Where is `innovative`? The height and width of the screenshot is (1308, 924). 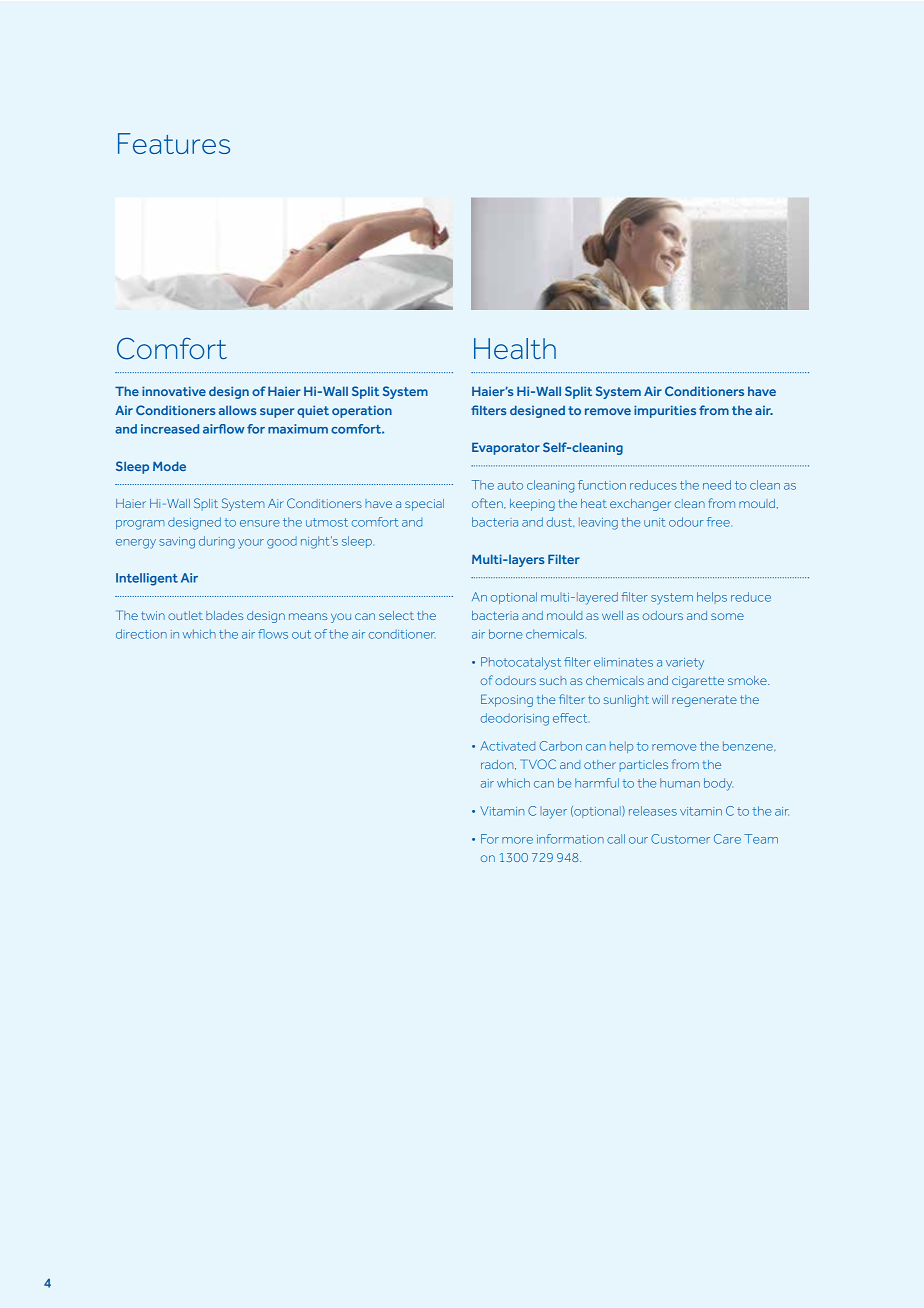 innovative is located at coordinates (174, 391).
